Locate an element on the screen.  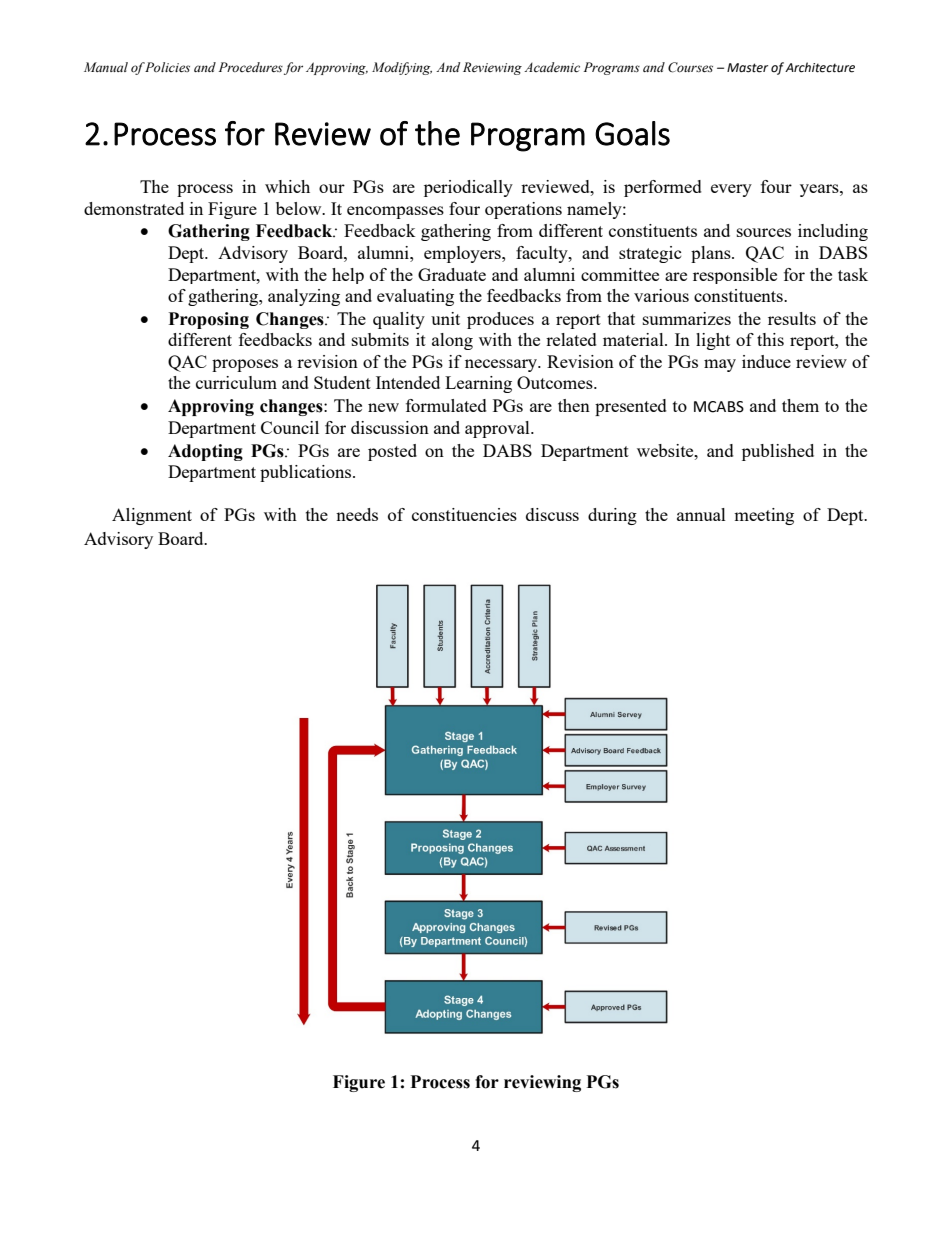
formulated is located at coordinates (446, 405).
